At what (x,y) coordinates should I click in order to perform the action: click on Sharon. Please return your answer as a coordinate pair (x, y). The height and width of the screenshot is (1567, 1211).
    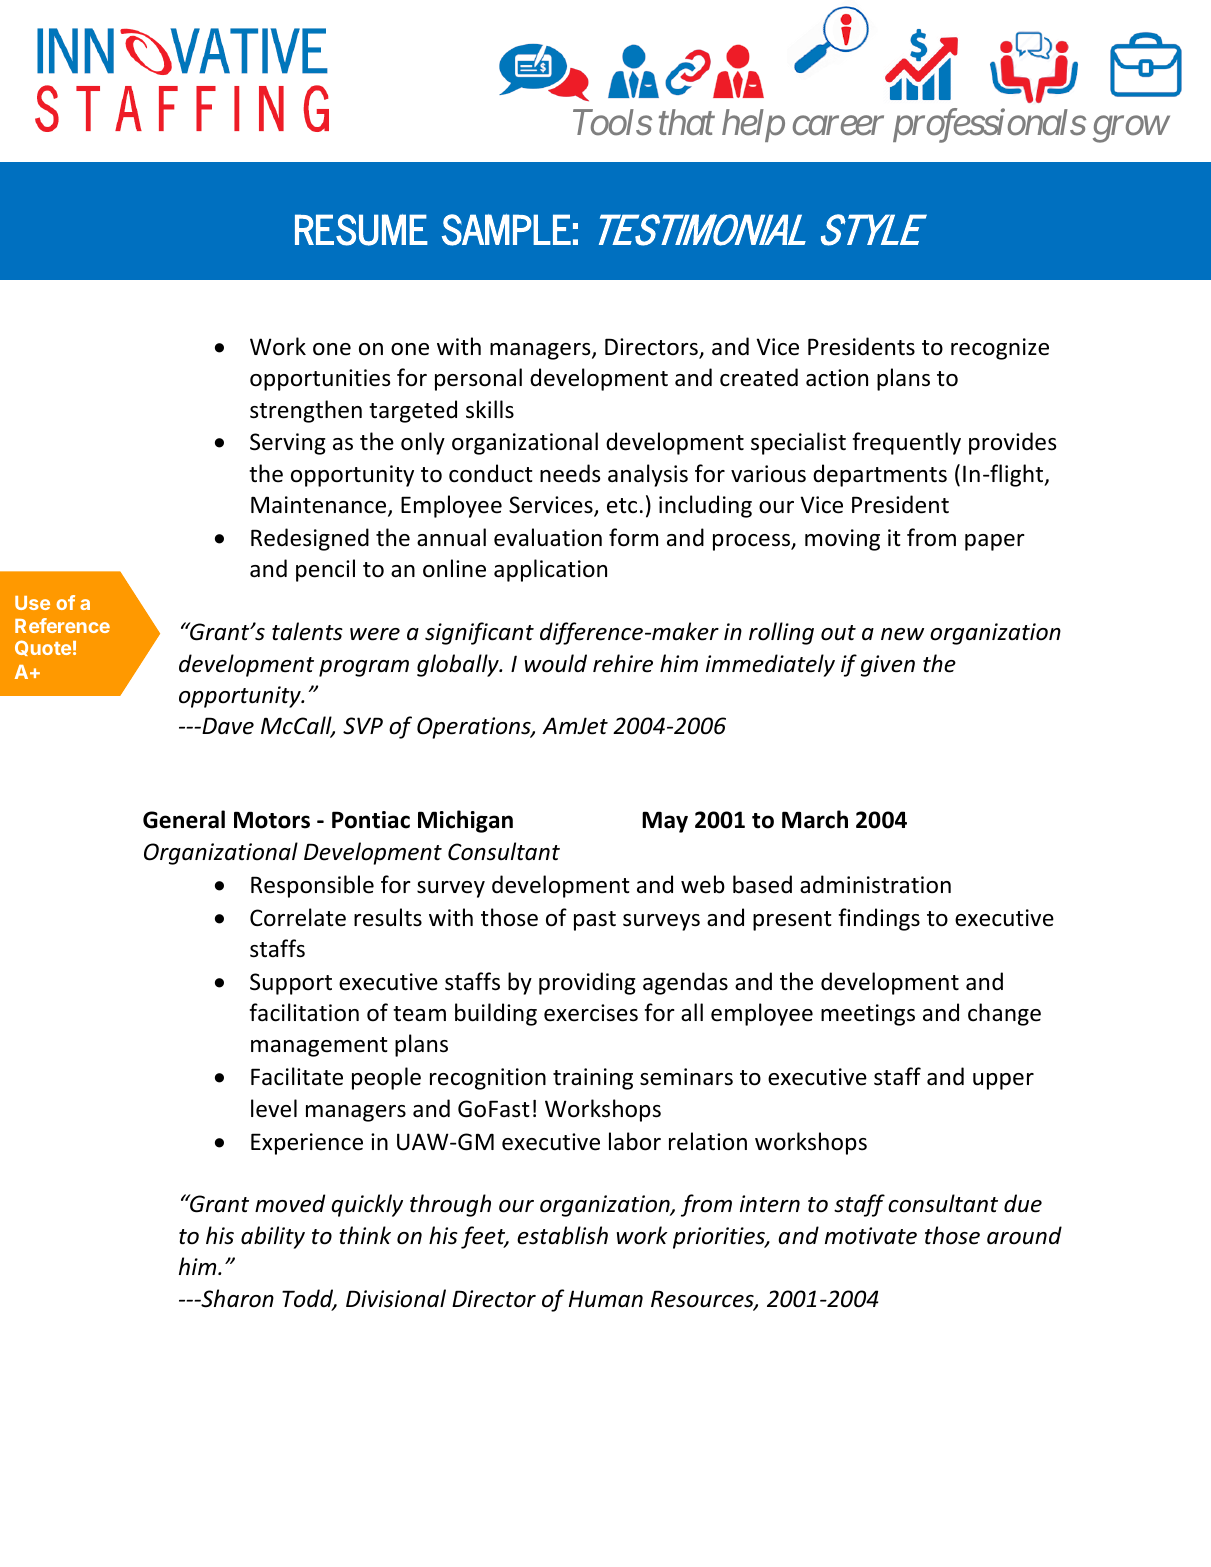
    Looking at the image, I should click on (236, 1298).
